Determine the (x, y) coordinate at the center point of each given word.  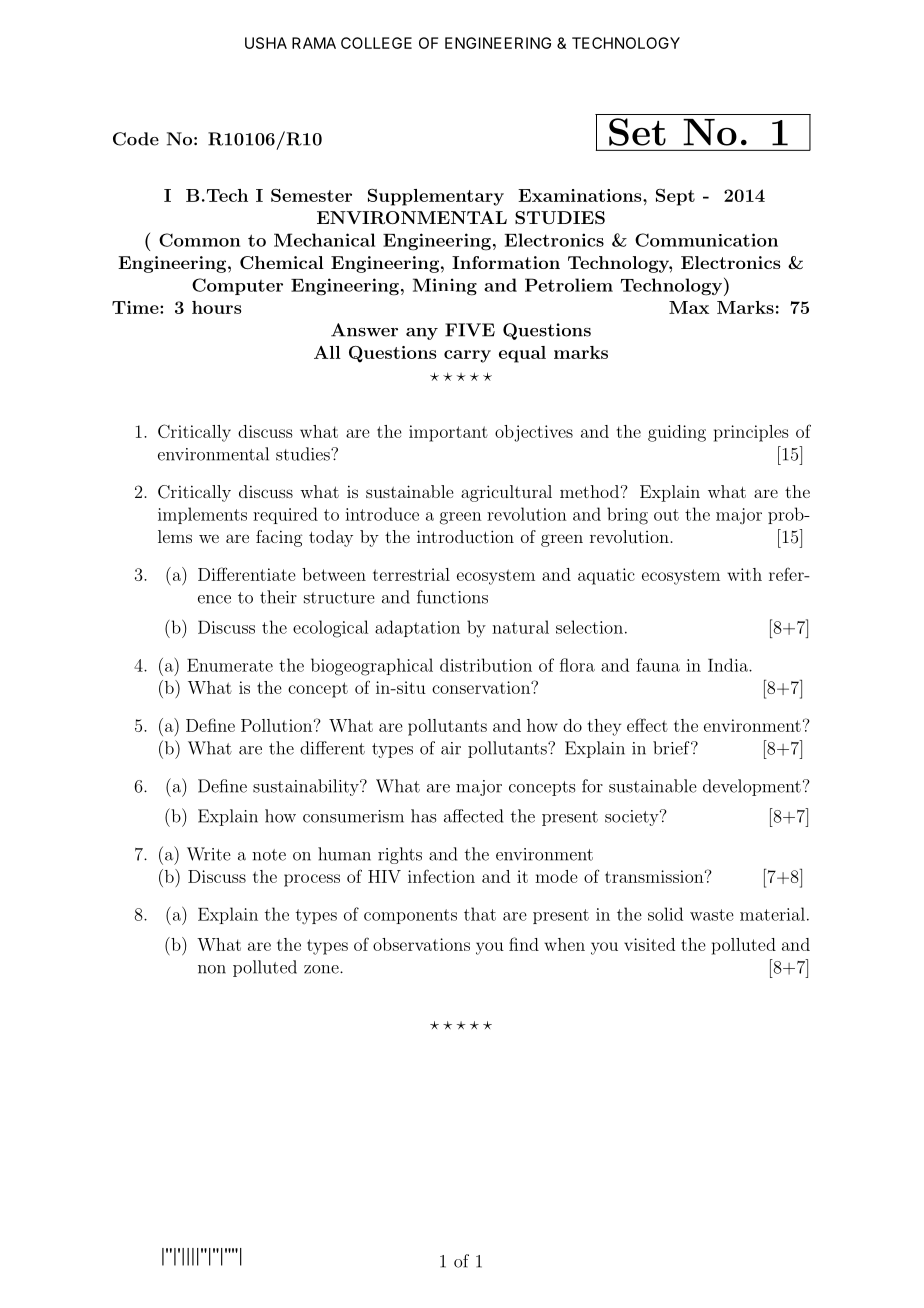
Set (637, 132)
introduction (465, 536)
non (212, 969)
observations (421, 944)
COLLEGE (376, 43)
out (666, 515)
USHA (266, 43)
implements (202, 515)
